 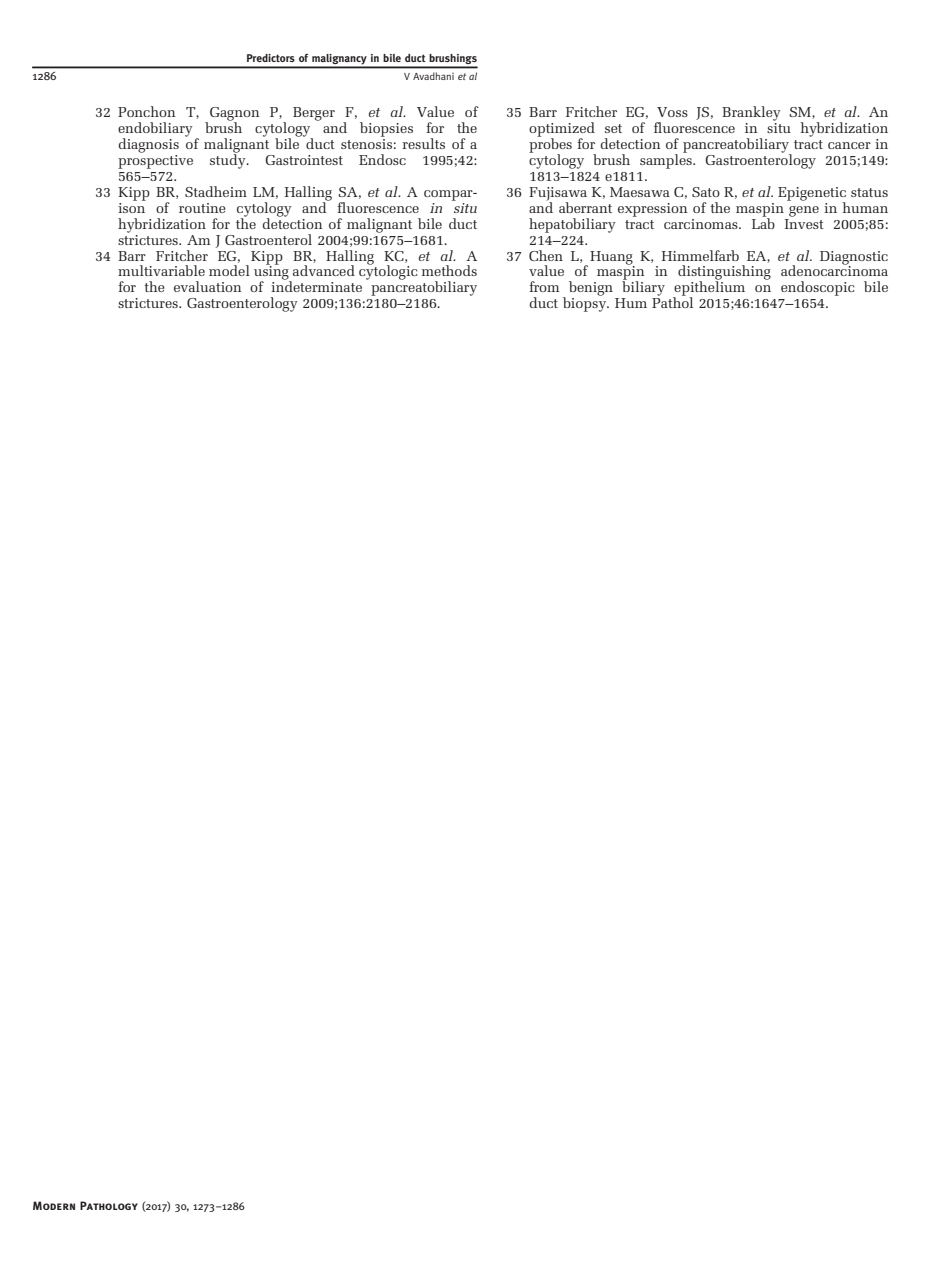 What do you see at coordinates (672, 112) in the screenshot?
I see `Voss` at bounding box center [672, 112].
